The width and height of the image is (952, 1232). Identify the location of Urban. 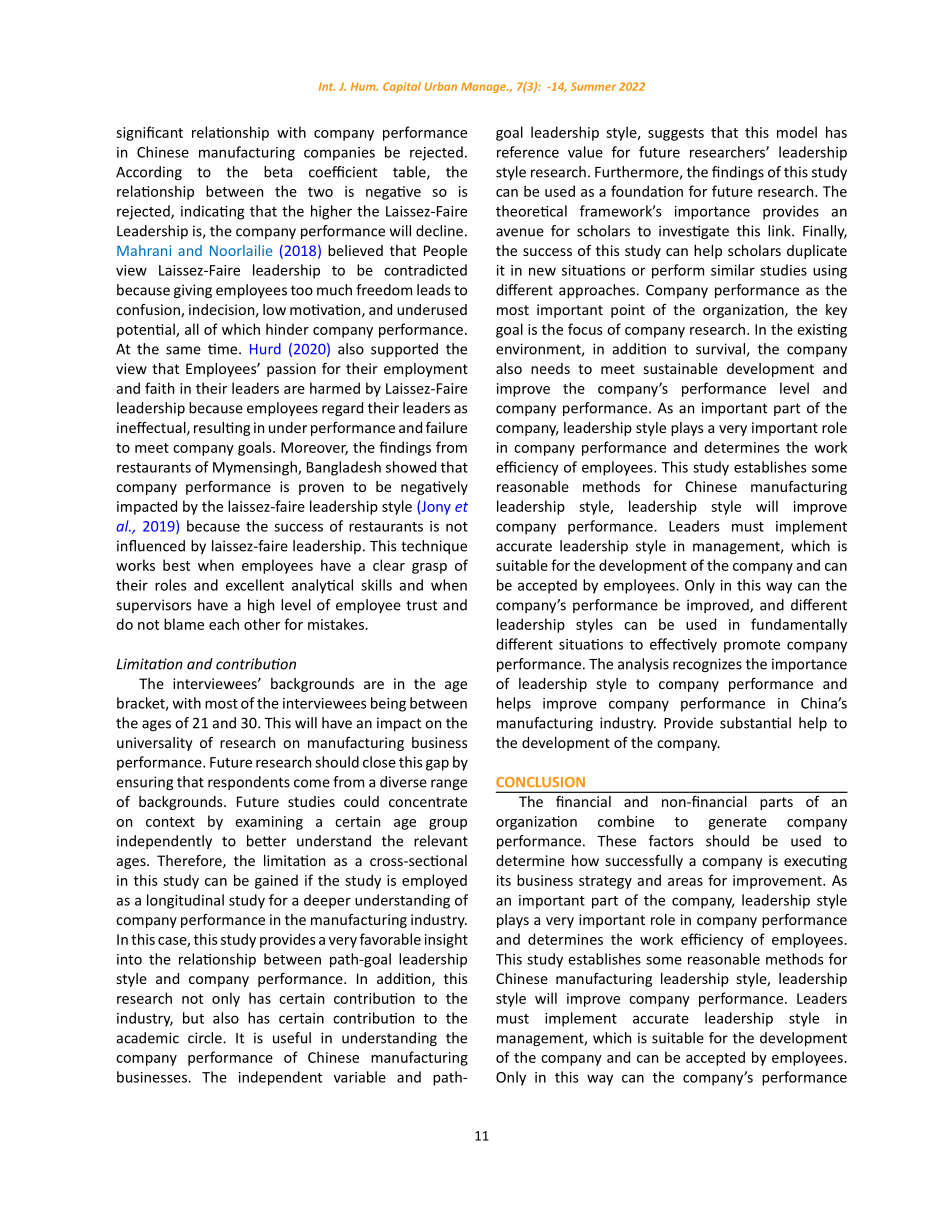
(441, 86).
